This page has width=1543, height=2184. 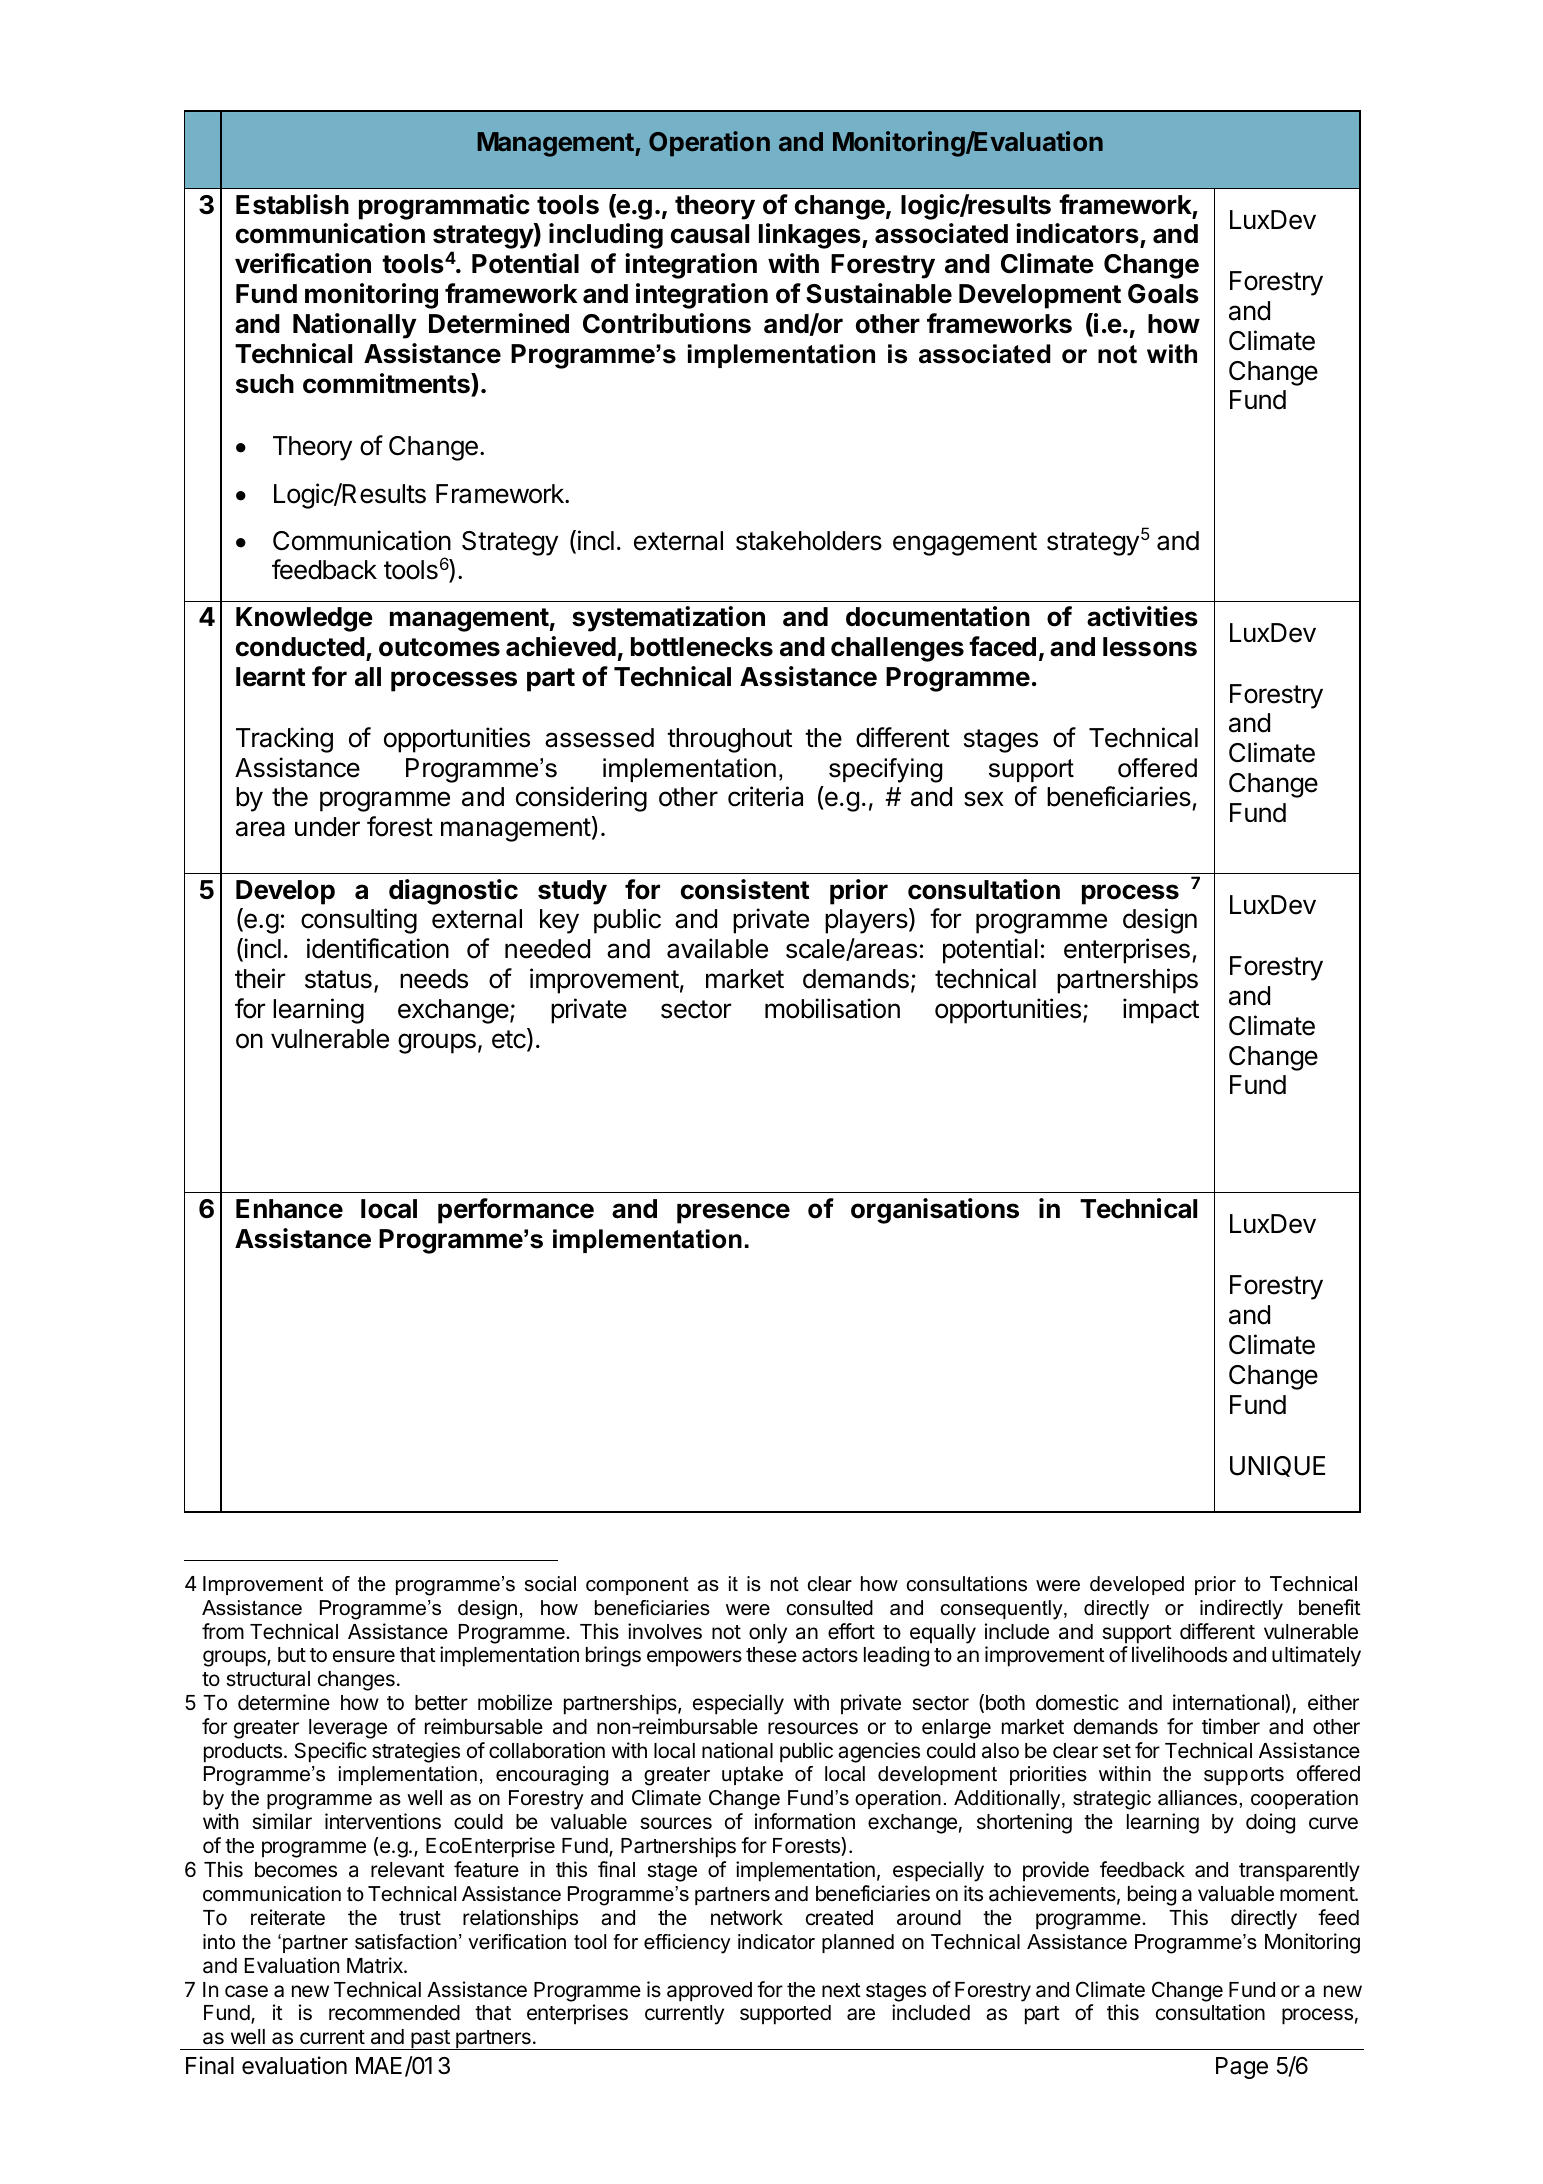 What do you see at coordinates (811, 236) in the page?
I see `linkages` at bounding box center [811, 236].
